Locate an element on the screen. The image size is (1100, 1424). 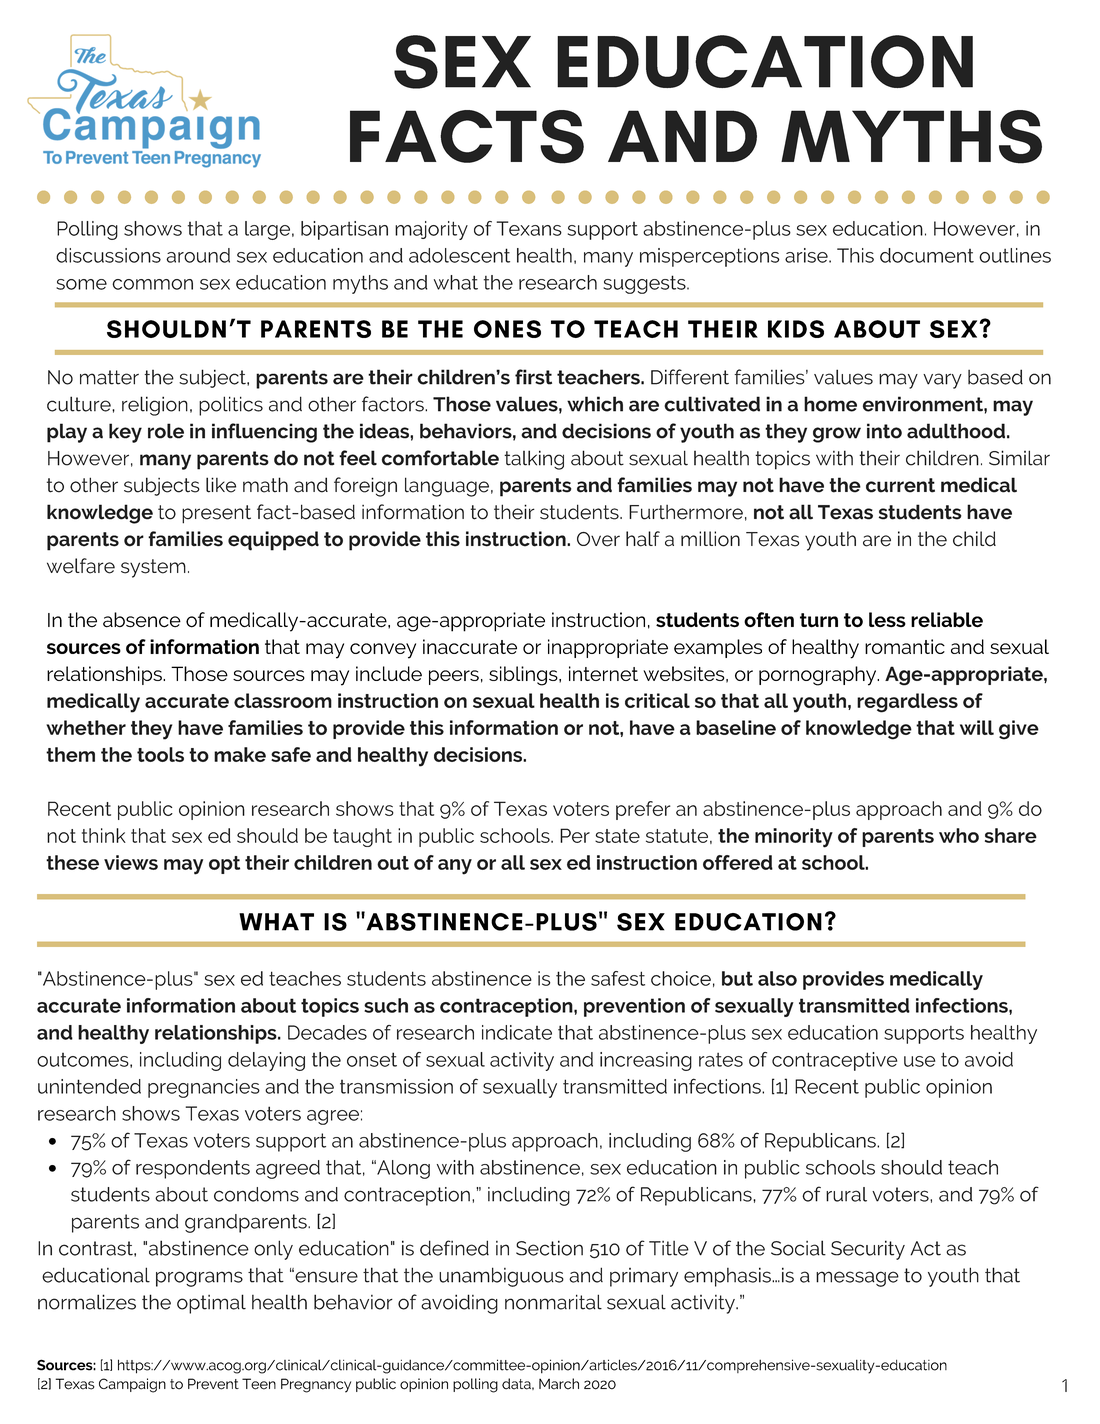
indicate is located at coordinates (517, 1032).
